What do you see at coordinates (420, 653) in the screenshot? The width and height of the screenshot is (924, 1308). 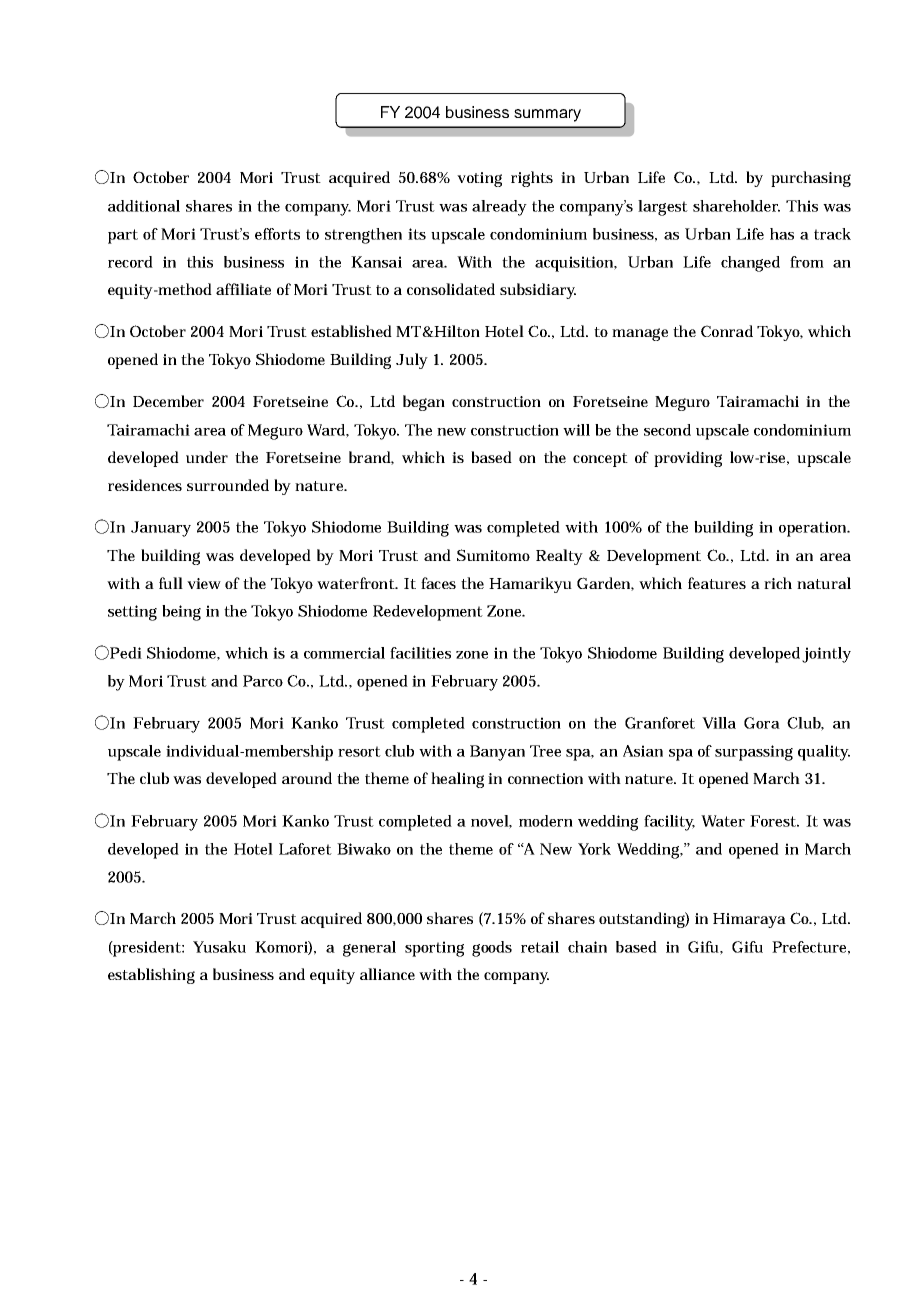 I see `facilities` at bounding box center [420, 653].
